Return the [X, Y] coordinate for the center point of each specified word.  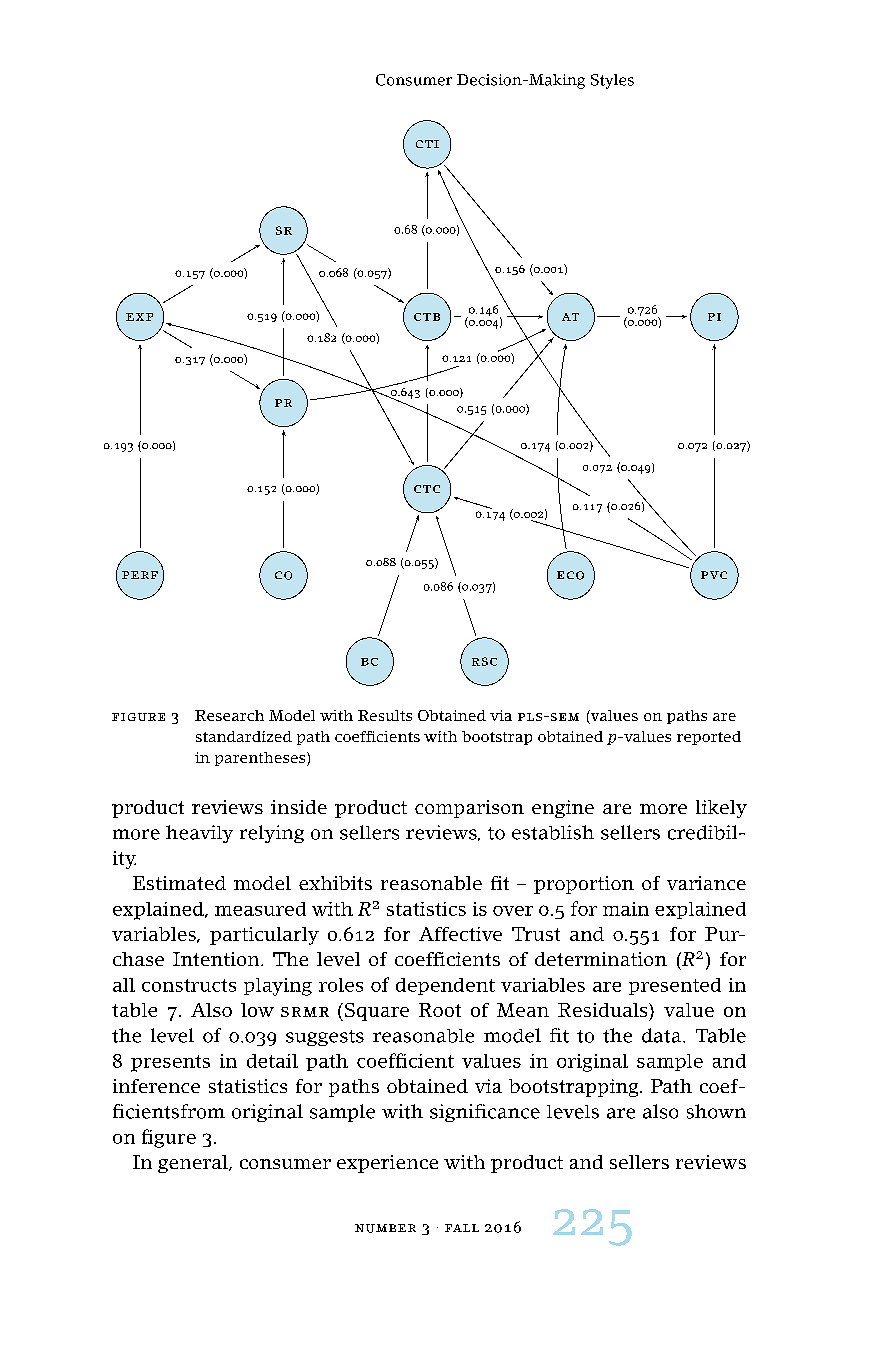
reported [709, 738]
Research [229, 715]
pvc [714, 575]
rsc [484, 661]
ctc [427, 489]
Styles [612, 81]
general [194, 1164]
